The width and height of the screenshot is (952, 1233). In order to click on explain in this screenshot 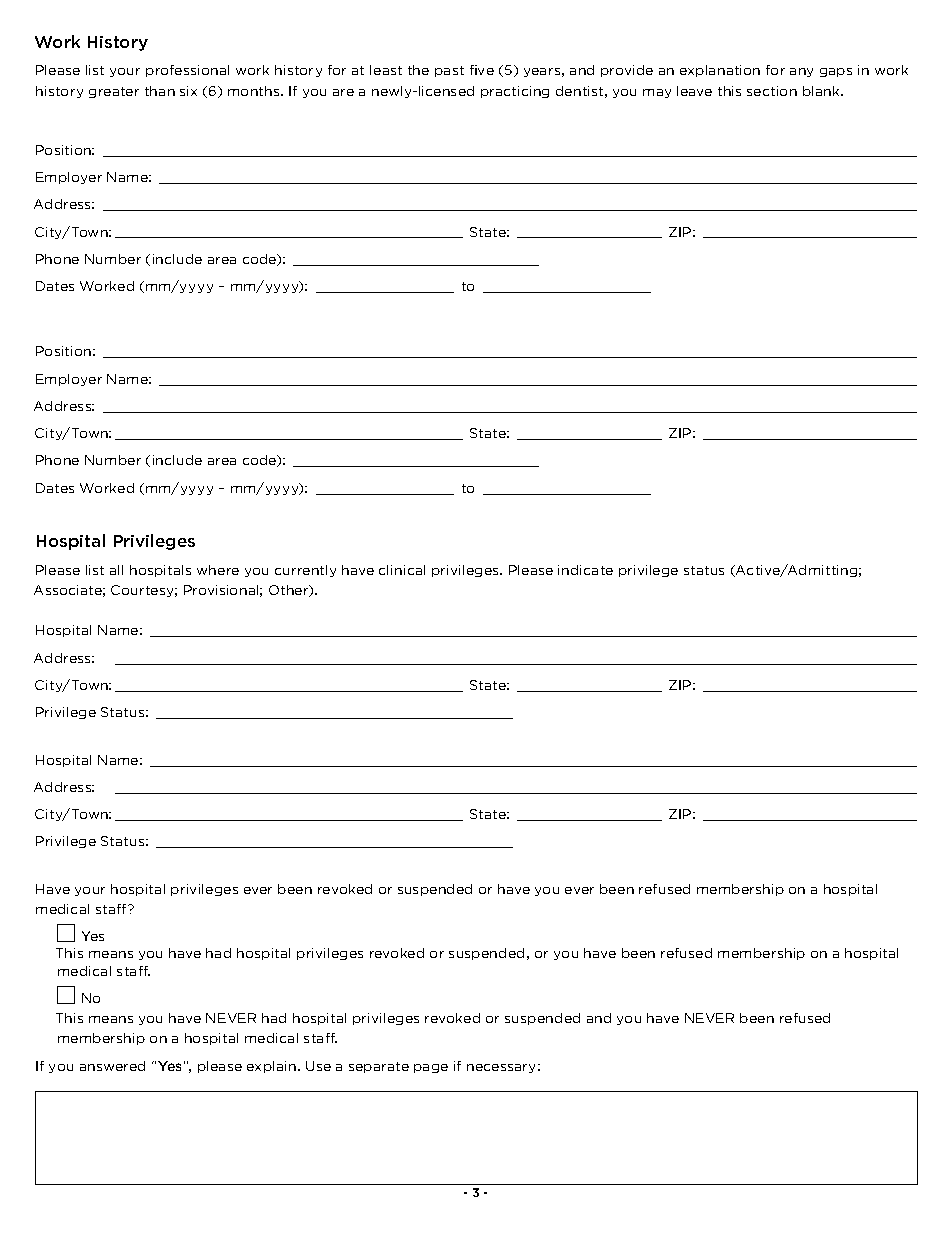, I will do `click(271, 1067)`.
